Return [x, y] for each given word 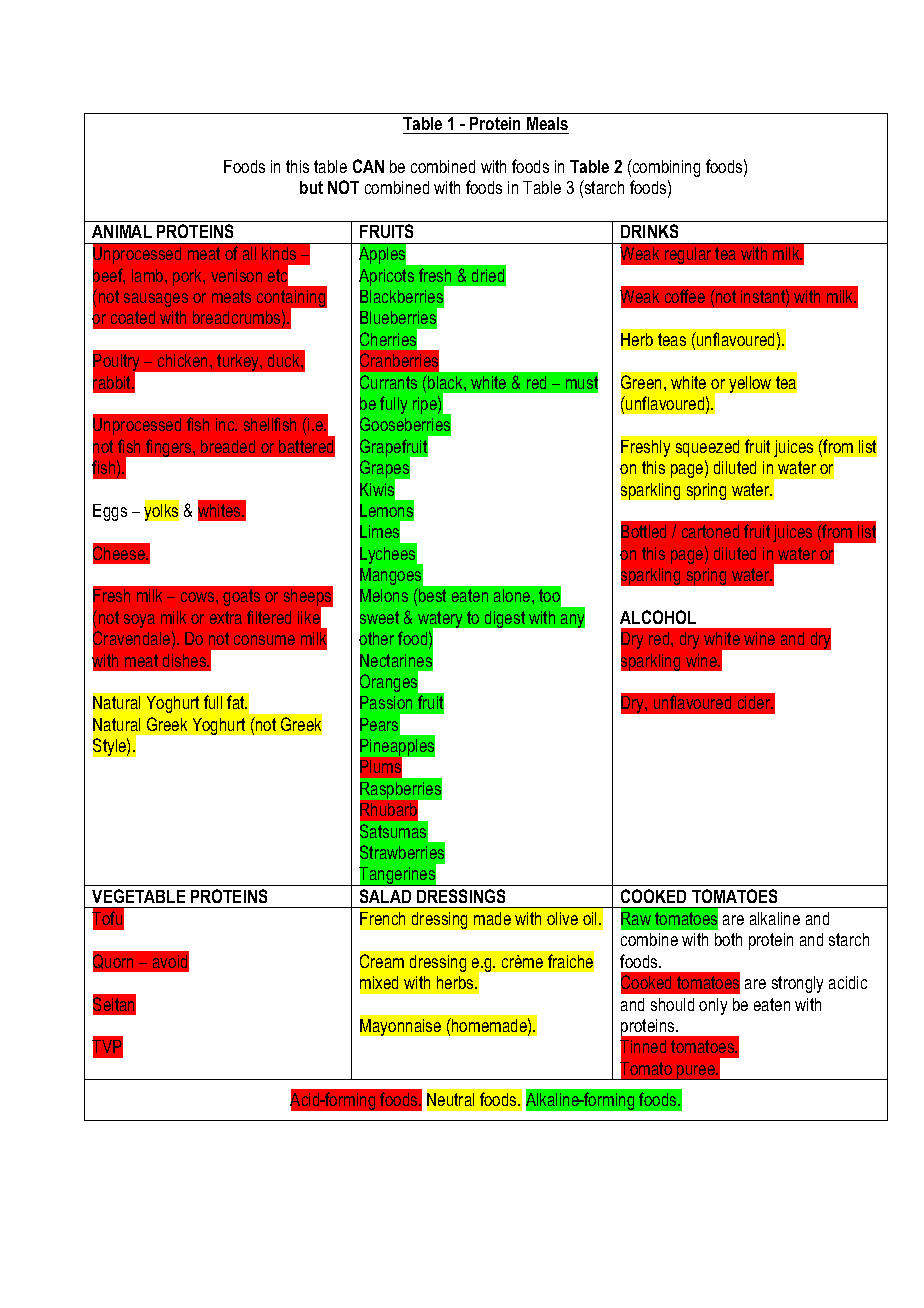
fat [237, 702]
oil [591, 918]
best [431, 595]
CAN [368, 166]
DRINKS [649, 231]
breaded [228, 446]
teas [672, 339]
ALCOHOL [658, 617]
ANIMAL [122, 231]
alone [513, 595]
